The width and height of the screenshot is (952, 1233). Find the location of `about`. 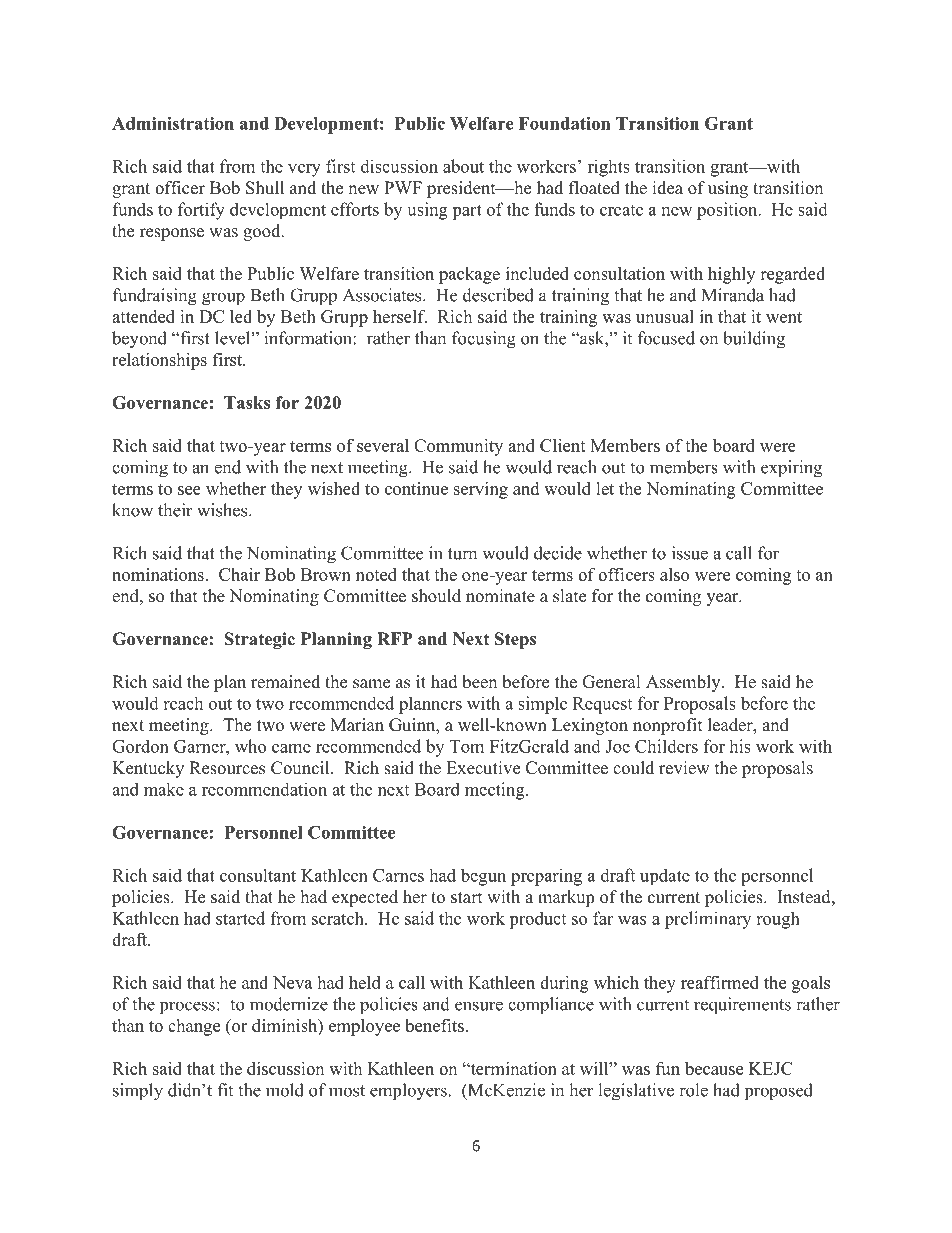

about is located at coordinates (463, 166).
